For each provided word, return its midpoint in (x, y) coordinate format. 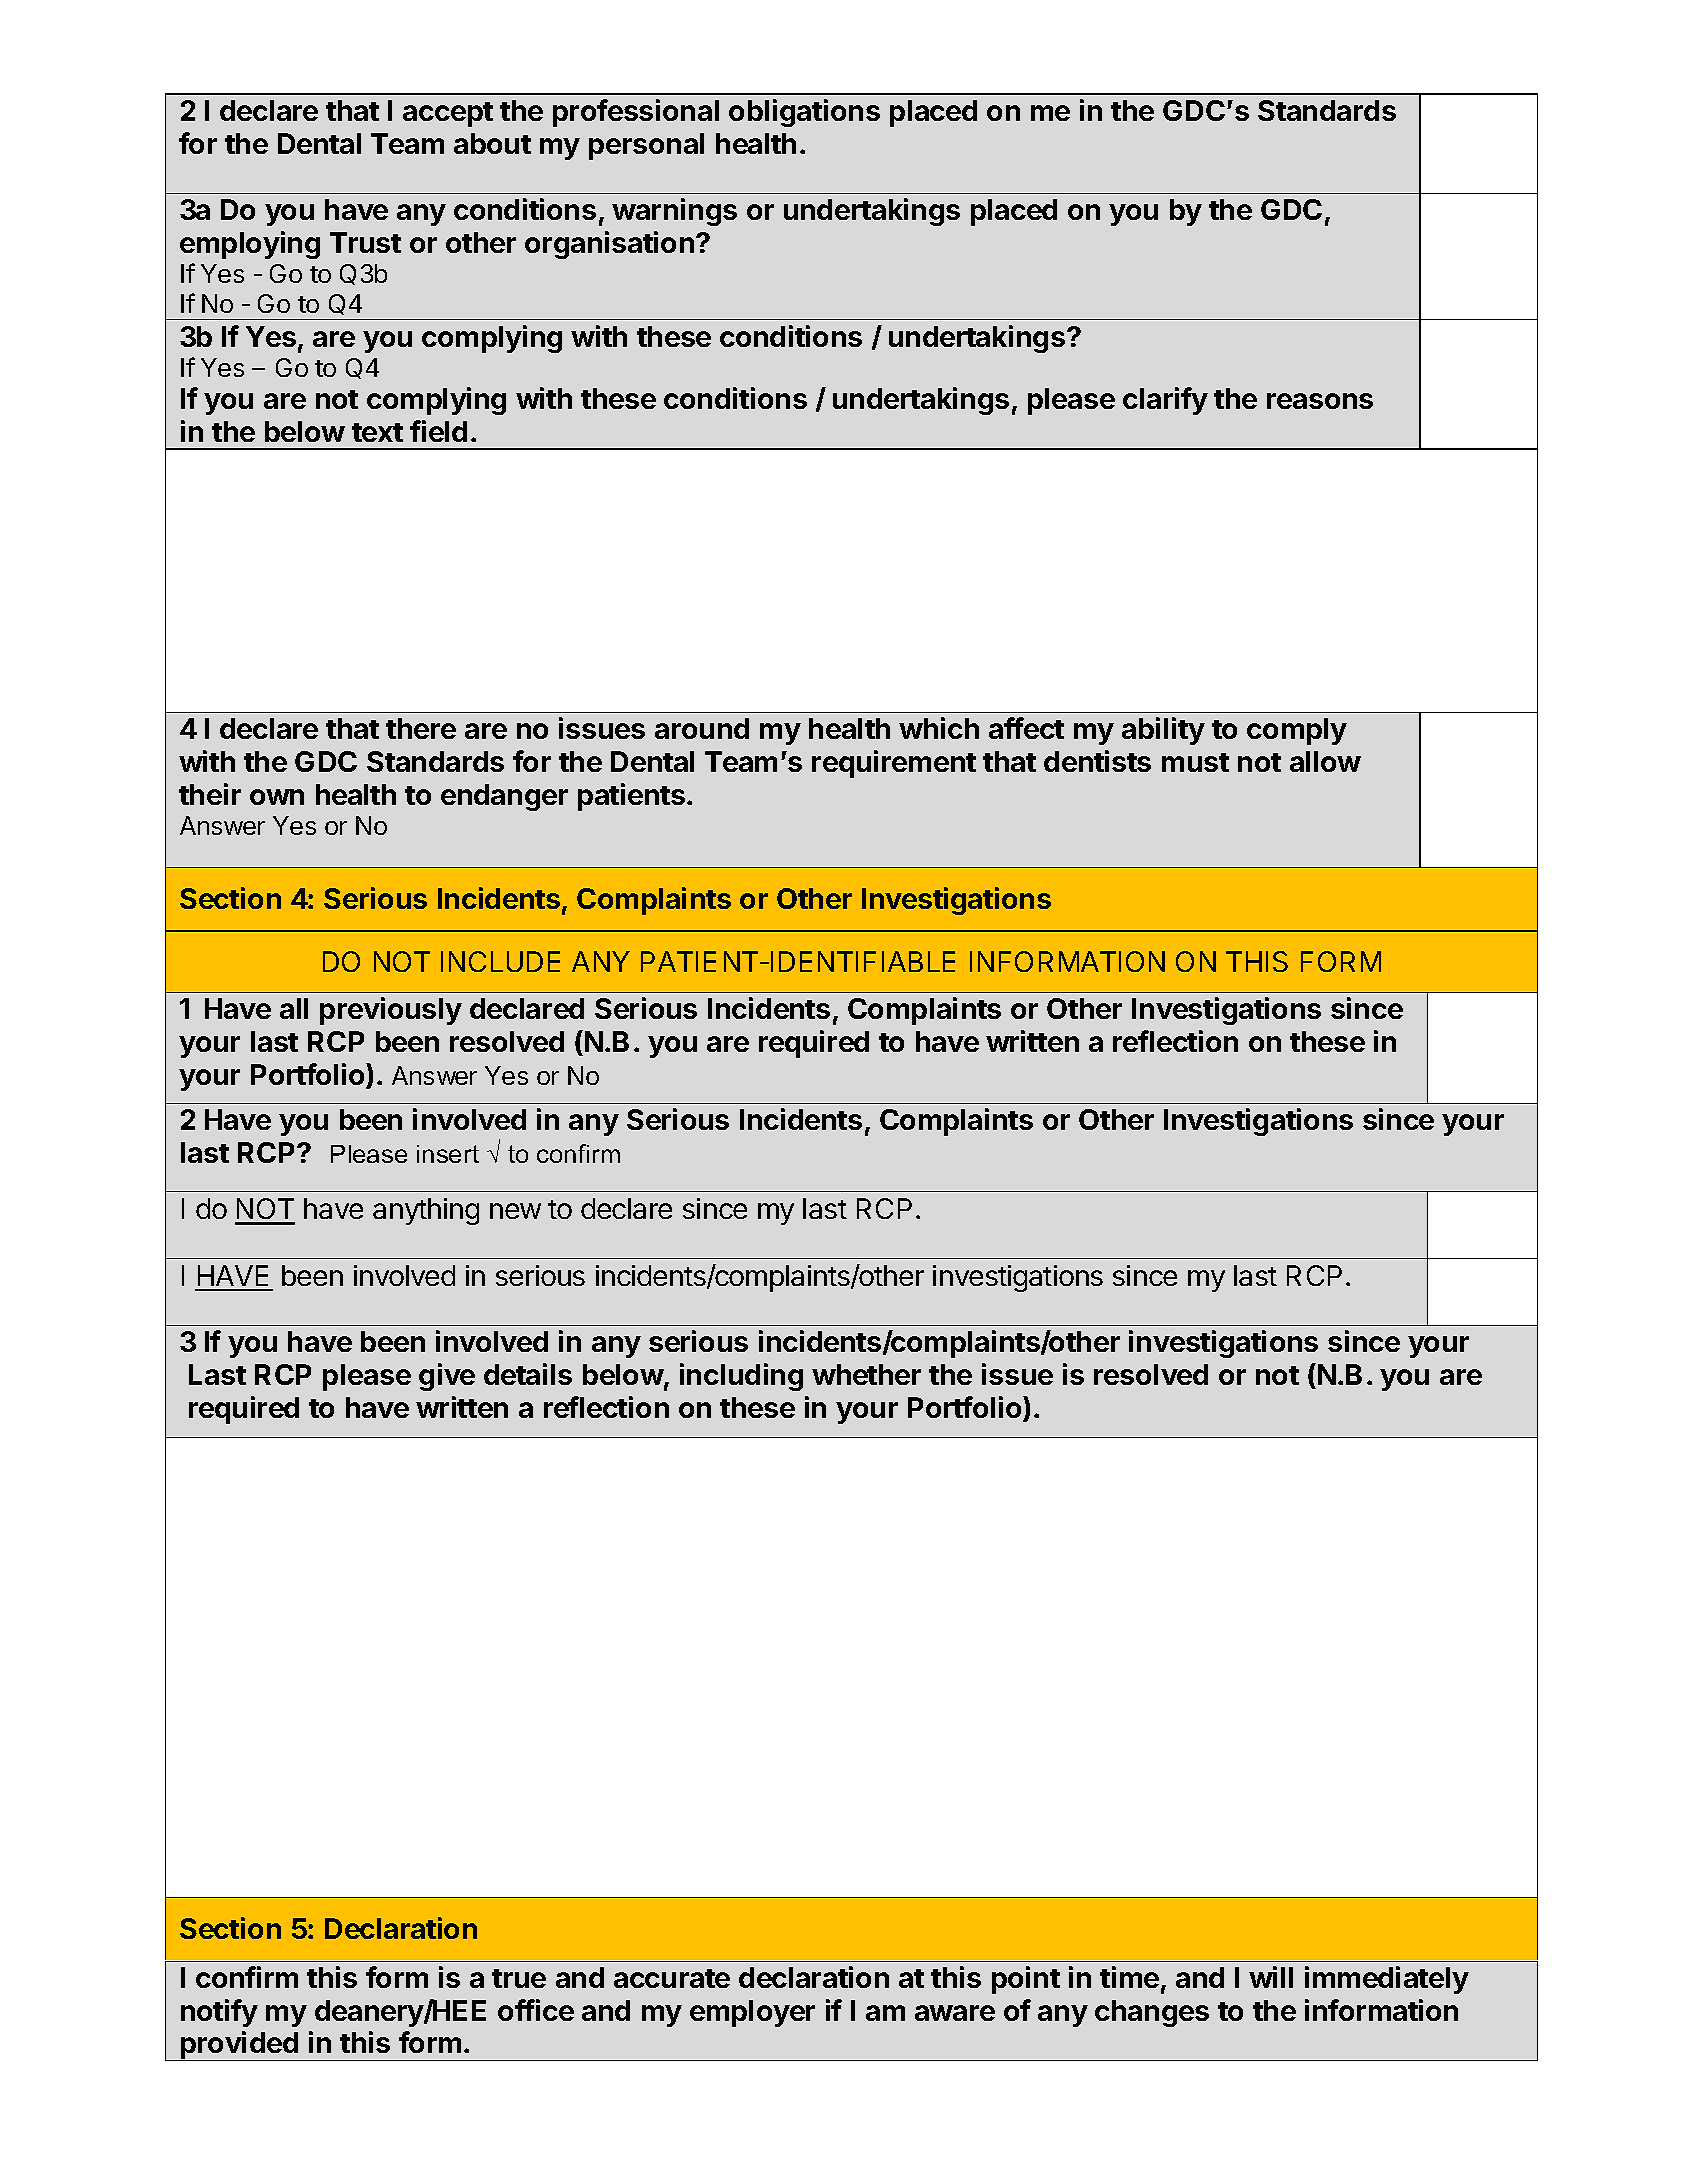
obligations (804, 113)
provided (239, 2046)
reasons (1320, 401)
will (1271, 1977)
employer (752, 2013)
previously (391, 1011)
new (515, 1211)
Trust (365, 242)
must (1195, 762)
